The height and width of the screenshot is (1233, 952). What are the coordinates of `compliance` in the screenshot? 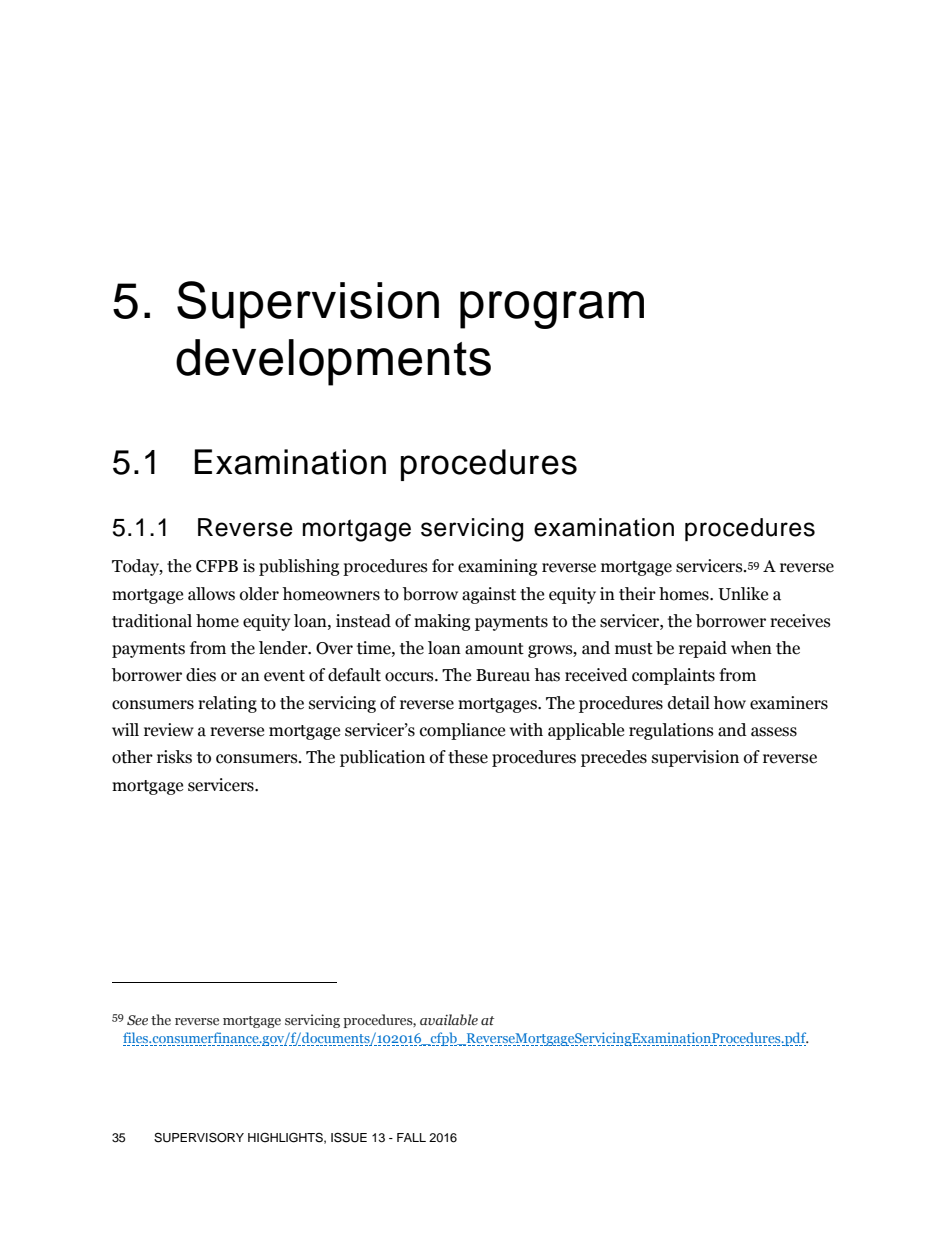 It's located at (462, 731).
